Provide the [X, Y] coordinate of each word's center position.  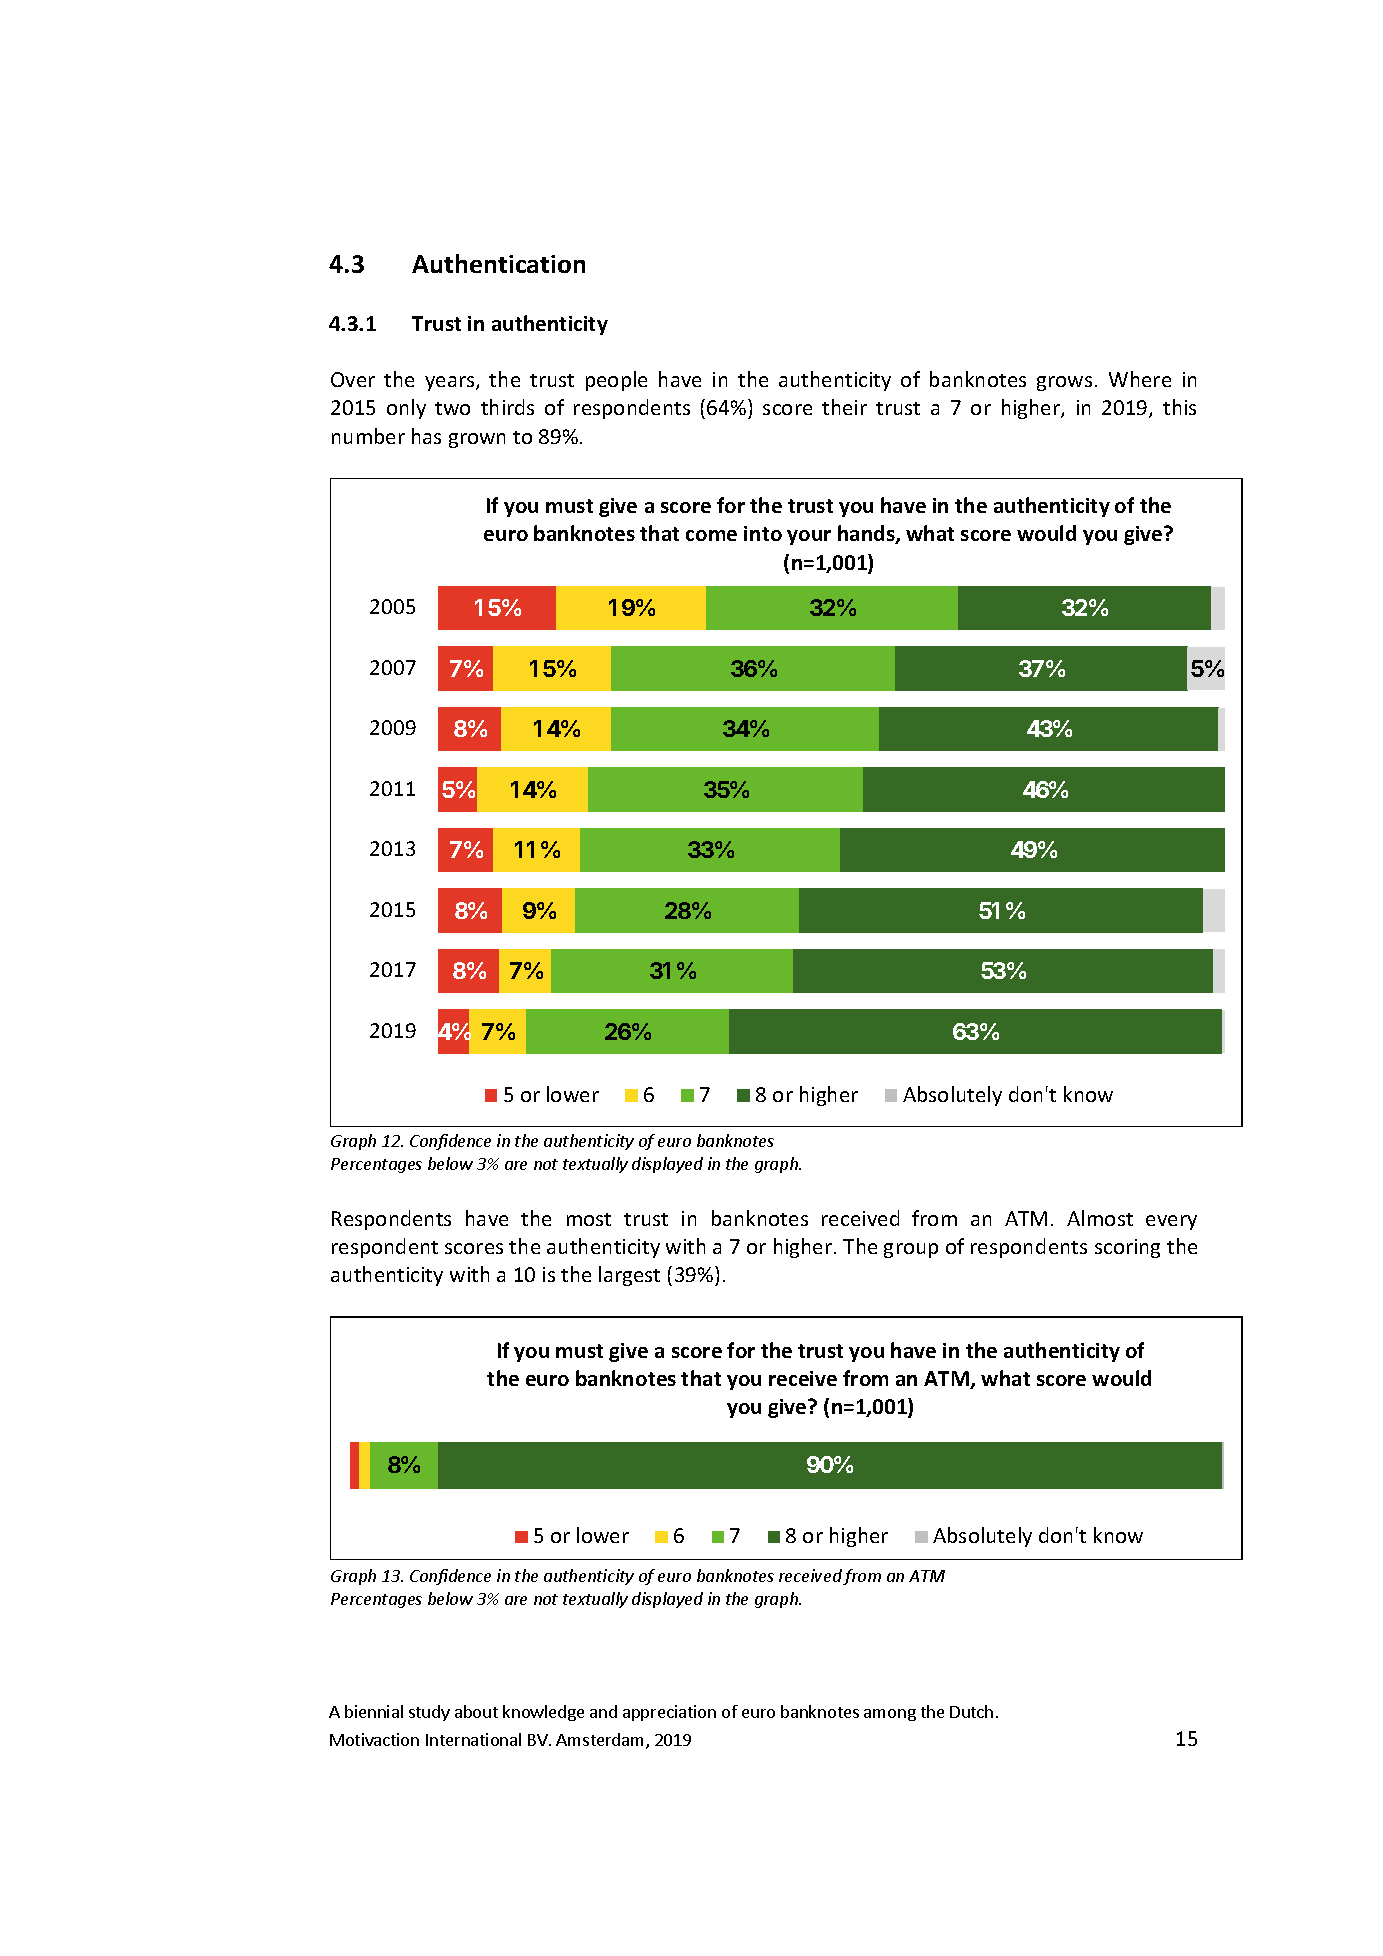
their [844, 407]
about [476, 1711]
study [429, 1713]
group [911, 1250]
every [1171, 1222]
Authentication [498, 263]
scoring [1127, 1248]
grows [1064, 383]
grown [477, 440]
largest [629, 1276]
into [763, 533]
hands [867, 534]
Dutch [971, 1711]
